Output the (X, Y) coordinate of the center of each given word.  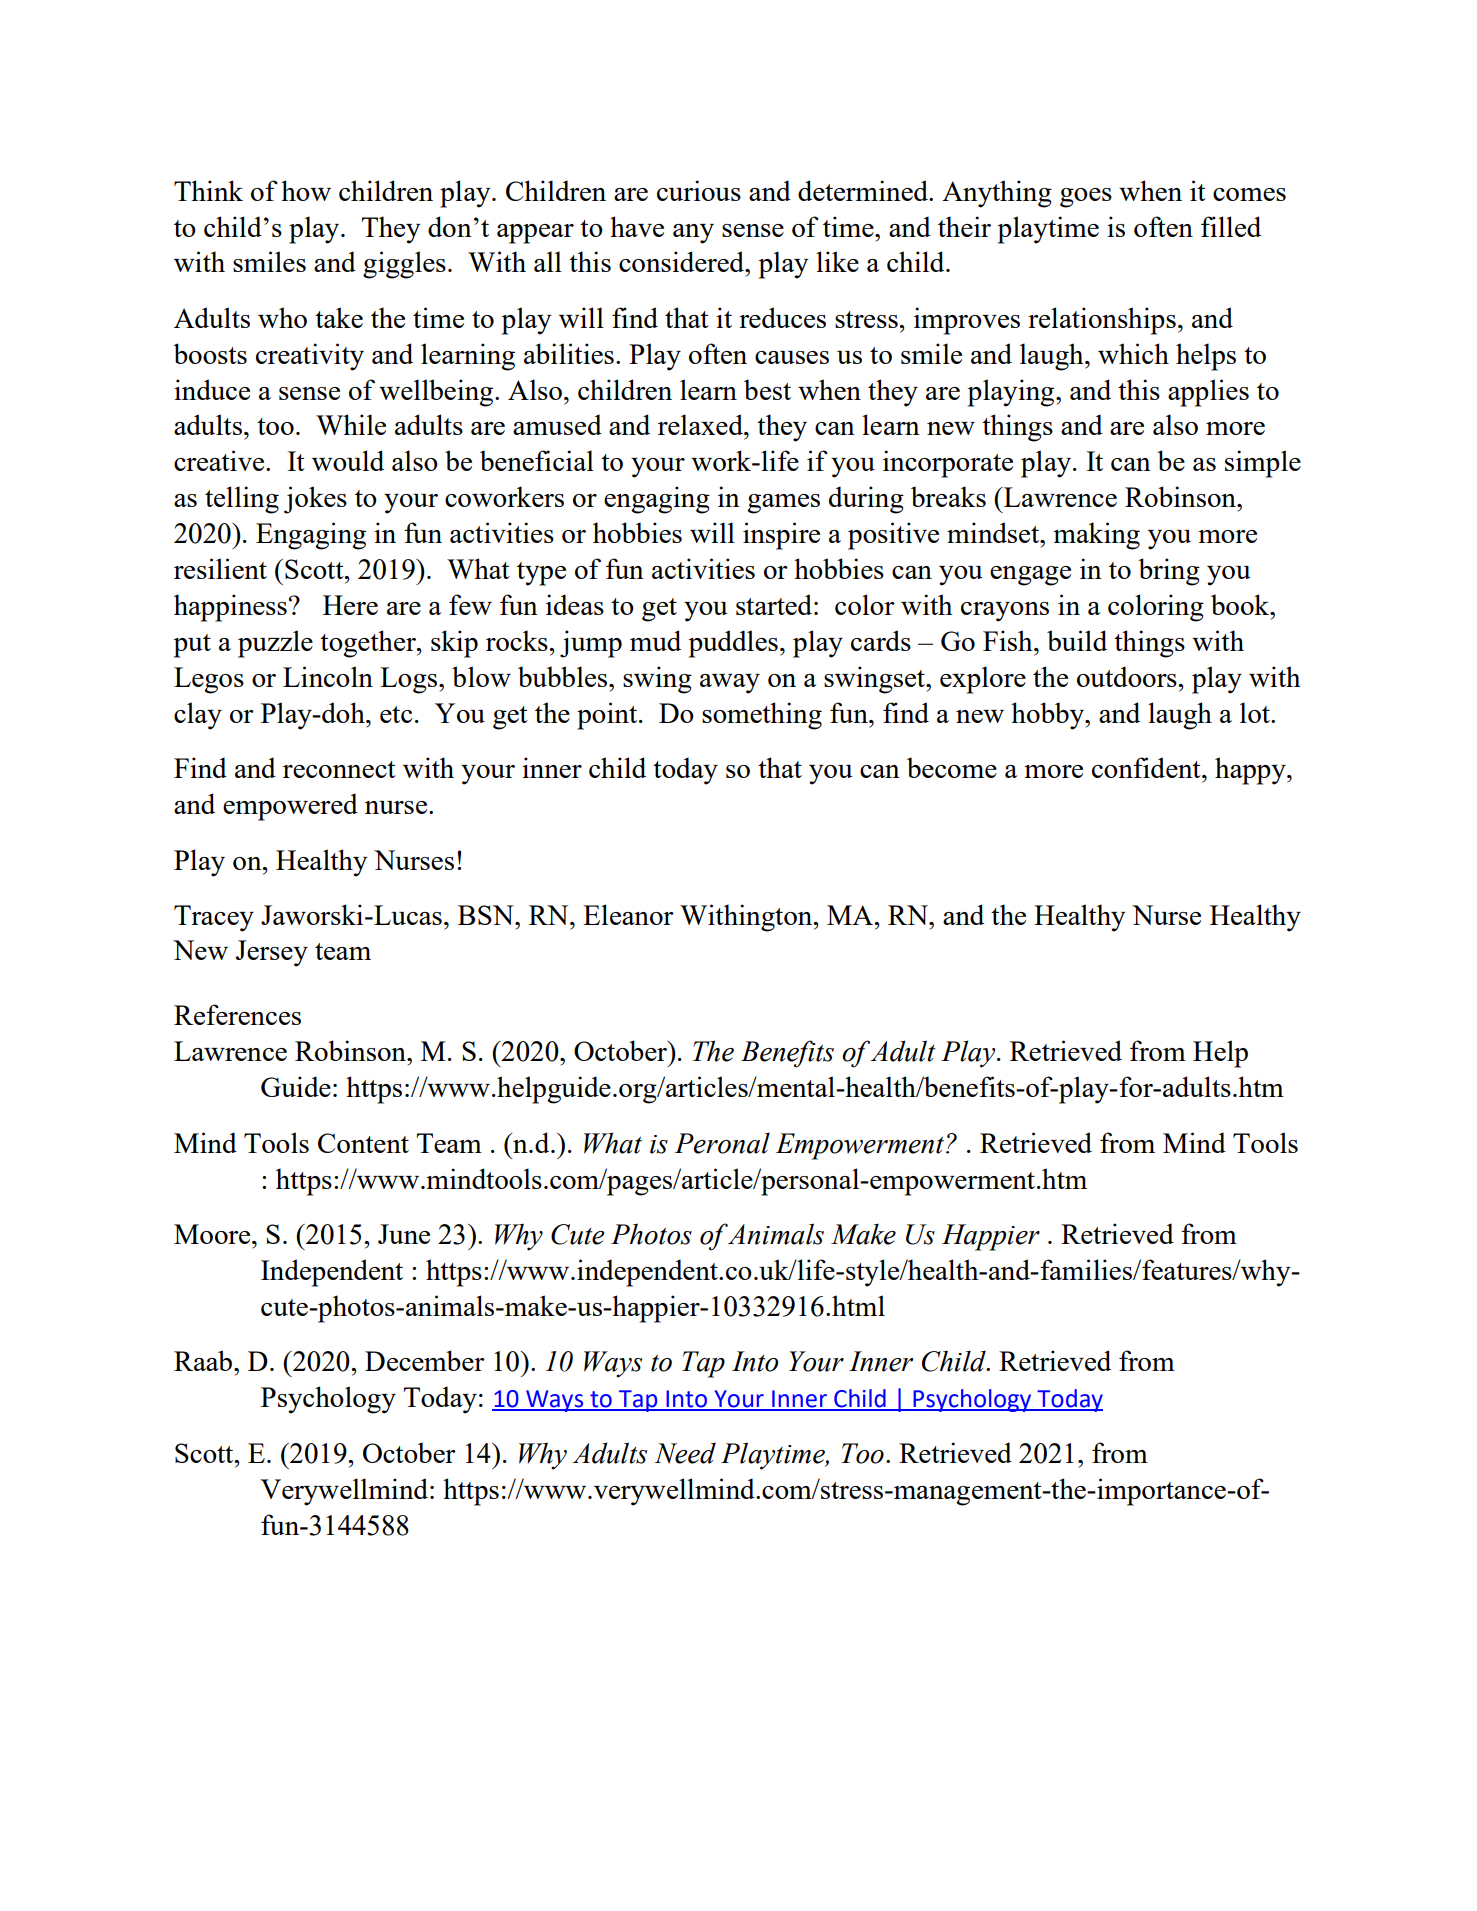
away (730, 684)
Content (363, 1143)
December (425, 1360)
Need (685, 1453)
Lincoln (328, 676)
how (306, 190)
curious (699, 190)
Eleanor (628, 914)
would (348, 460)
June (404, 1234)
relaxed (701, 424)
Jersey (272, 953)
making (1096, 536)
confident (1147, 767)
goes (1086, 198)
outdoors (1128, 676)
